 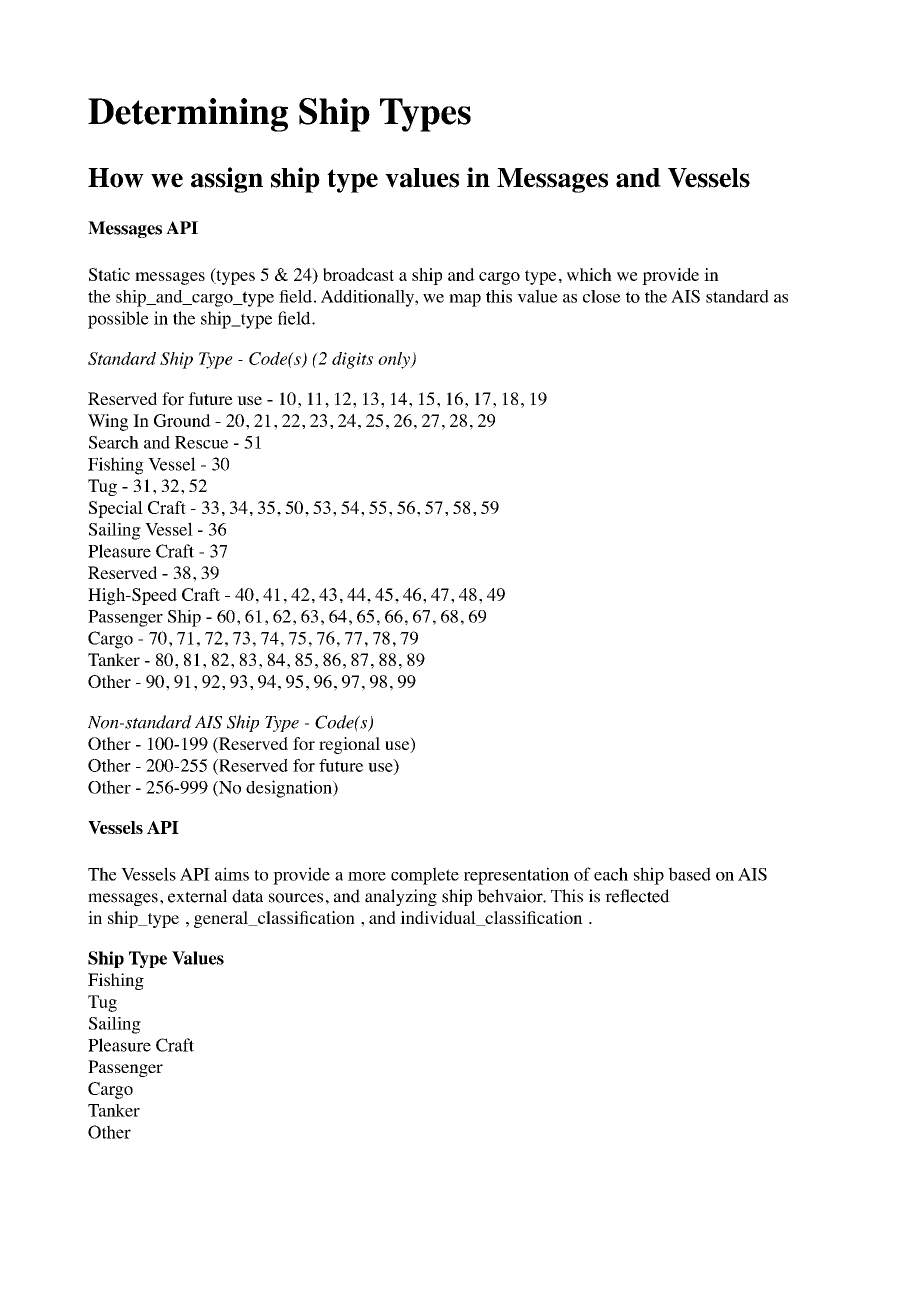 What do you see at coordinates (689, 874) in the image?
I see `based` at bounding box center [689, 874].
